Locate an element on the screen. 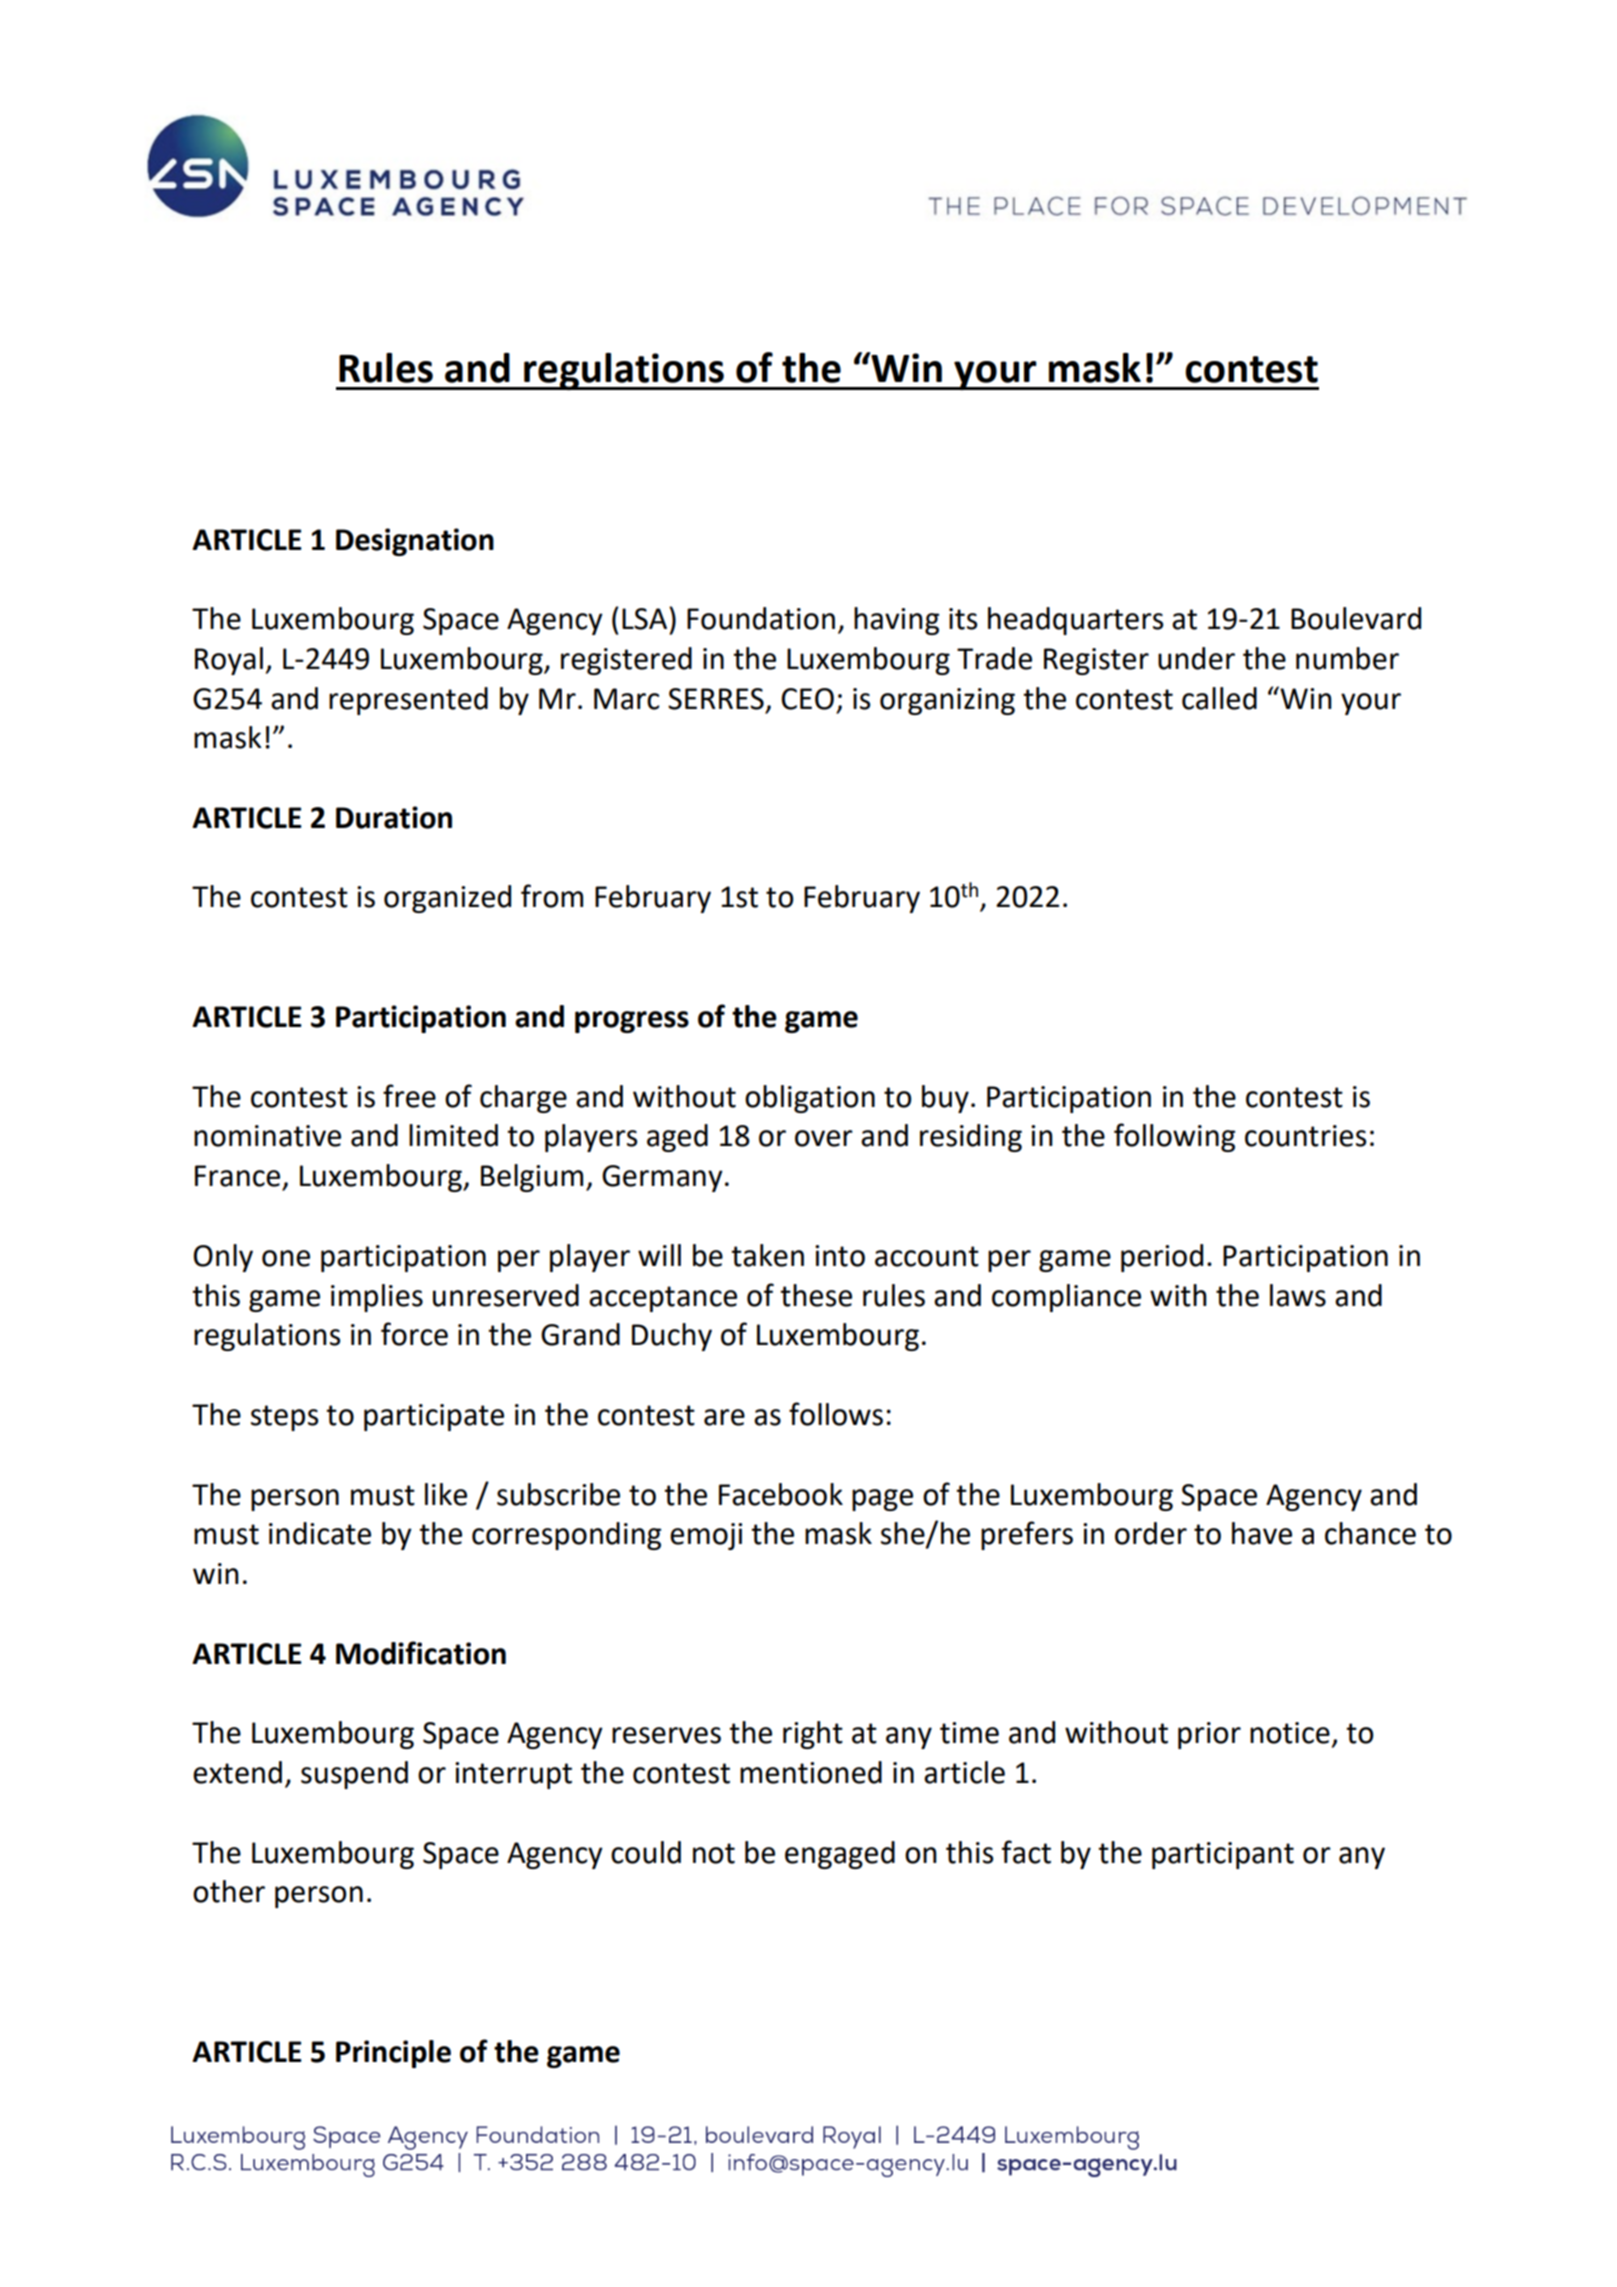  laws is located at coordinates (1298, 1295).
